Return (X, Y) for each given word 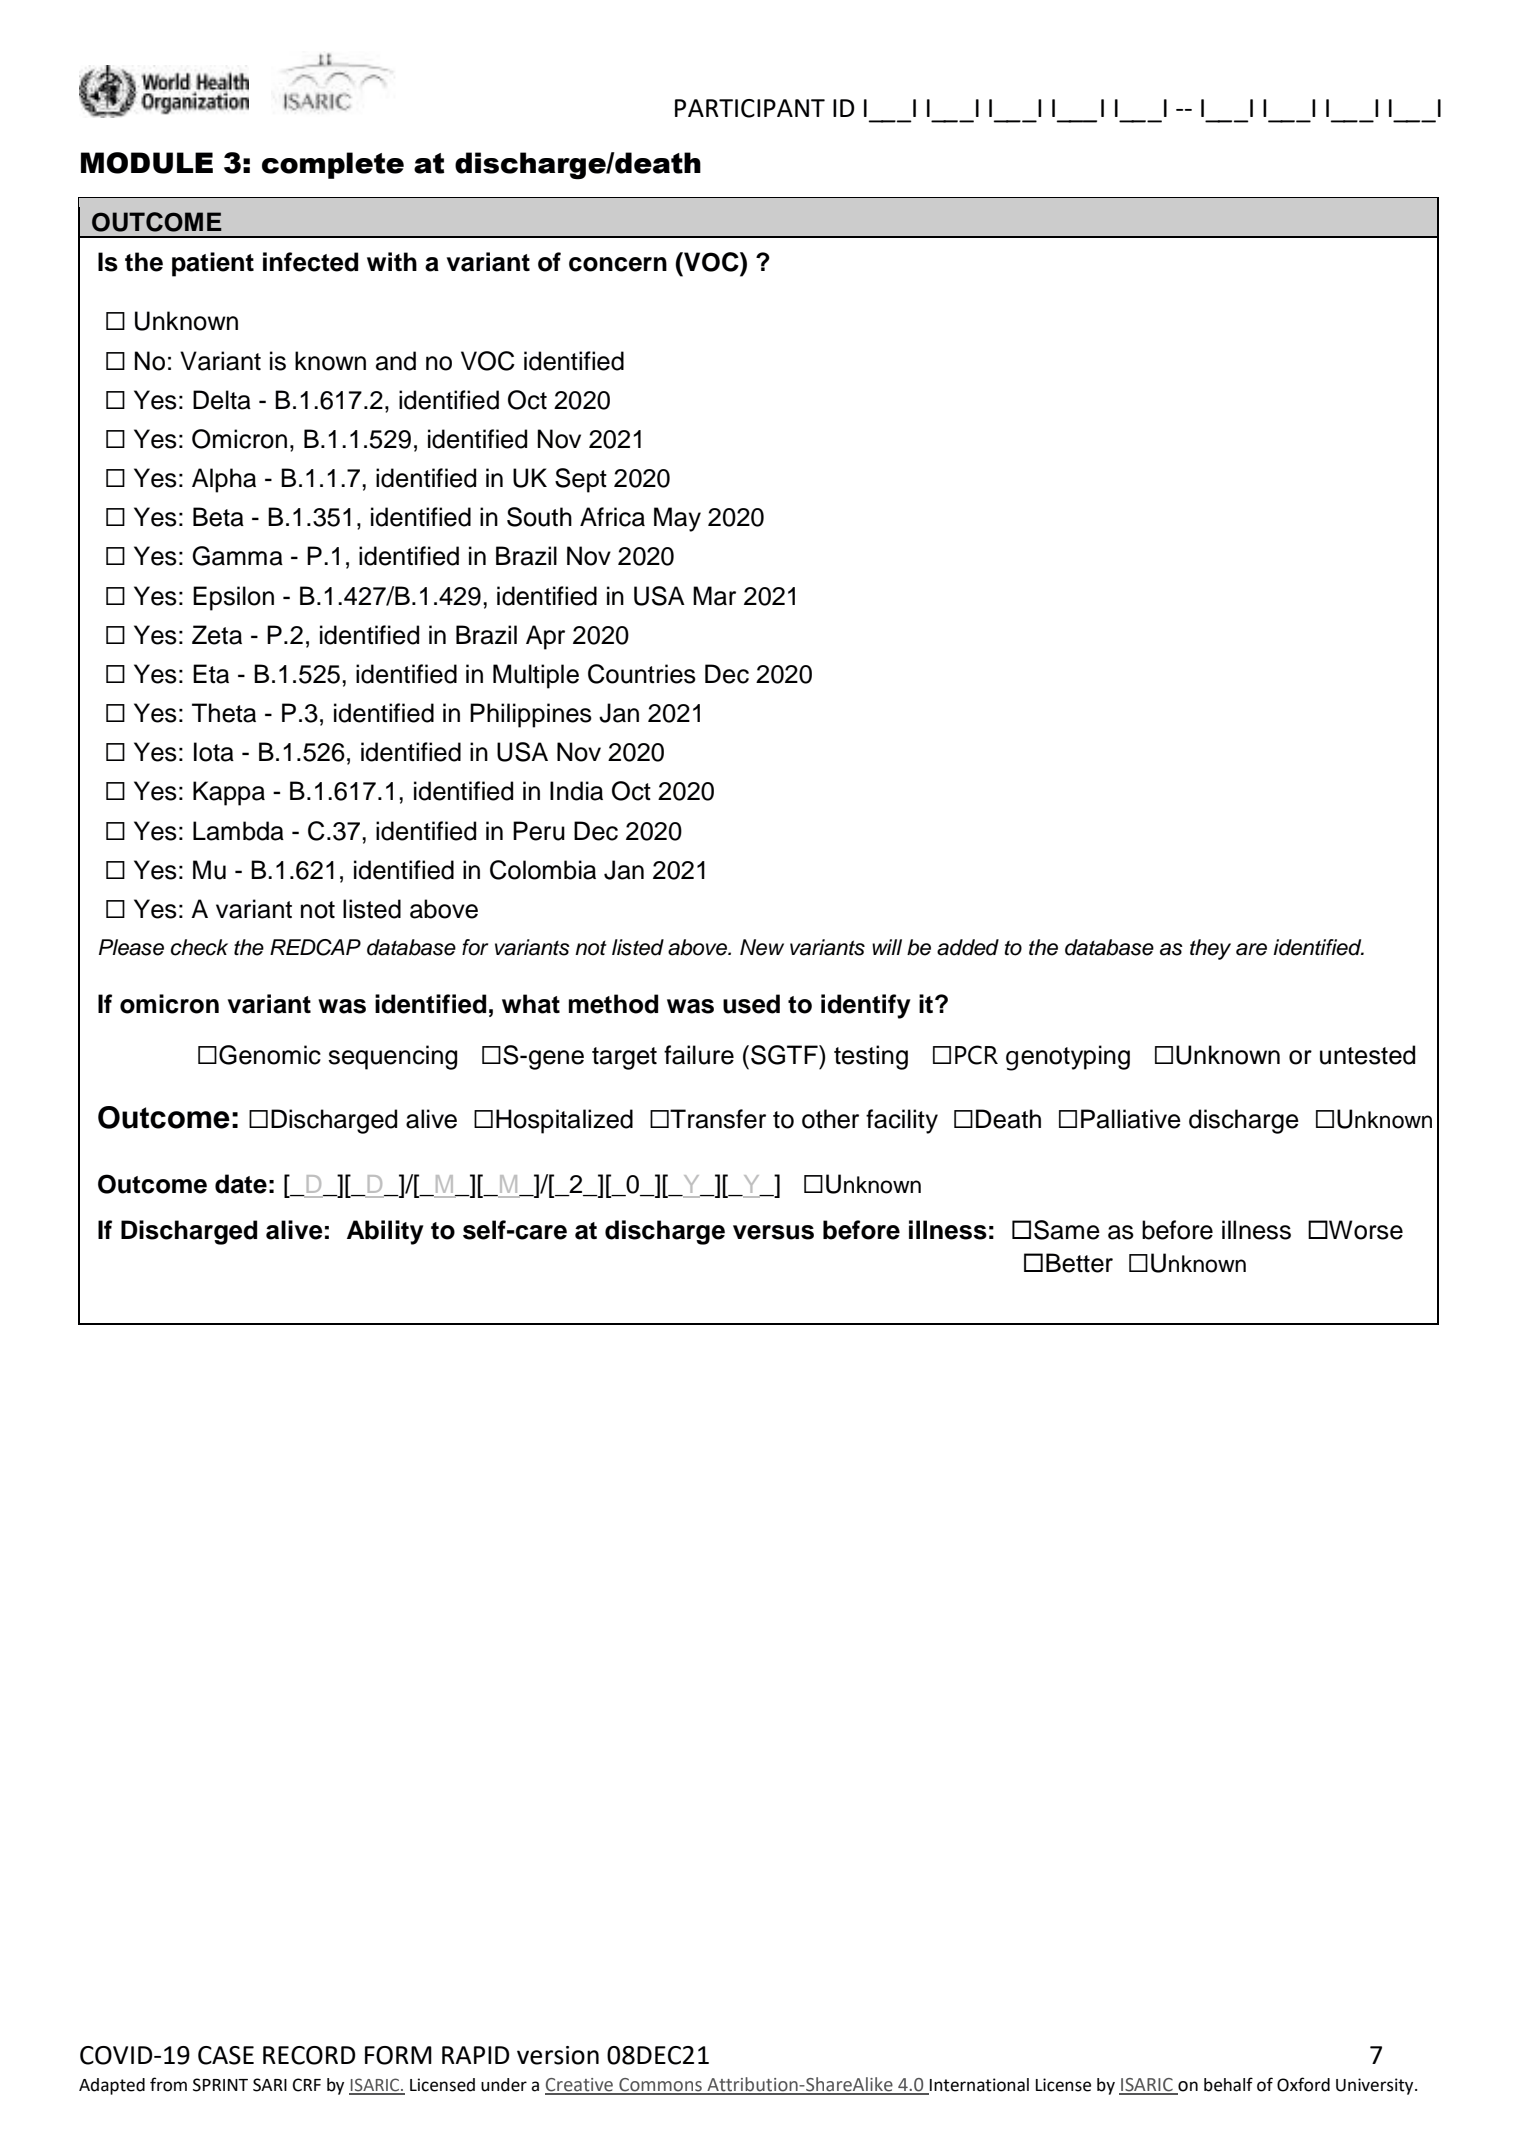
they (1210, 949)
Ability (385, 1232)
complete (333, 165)
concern (618, 264)
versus (773, 1232)
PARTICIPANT (750, 108)
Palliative (1131, 1119)
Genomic (270, 1055)
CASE (226, 2055)
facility (902, 1121)
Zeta (217, 635)
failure (699, 1055)
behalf (1228, 2084)
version (558, 2055)
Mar (714, 596)
